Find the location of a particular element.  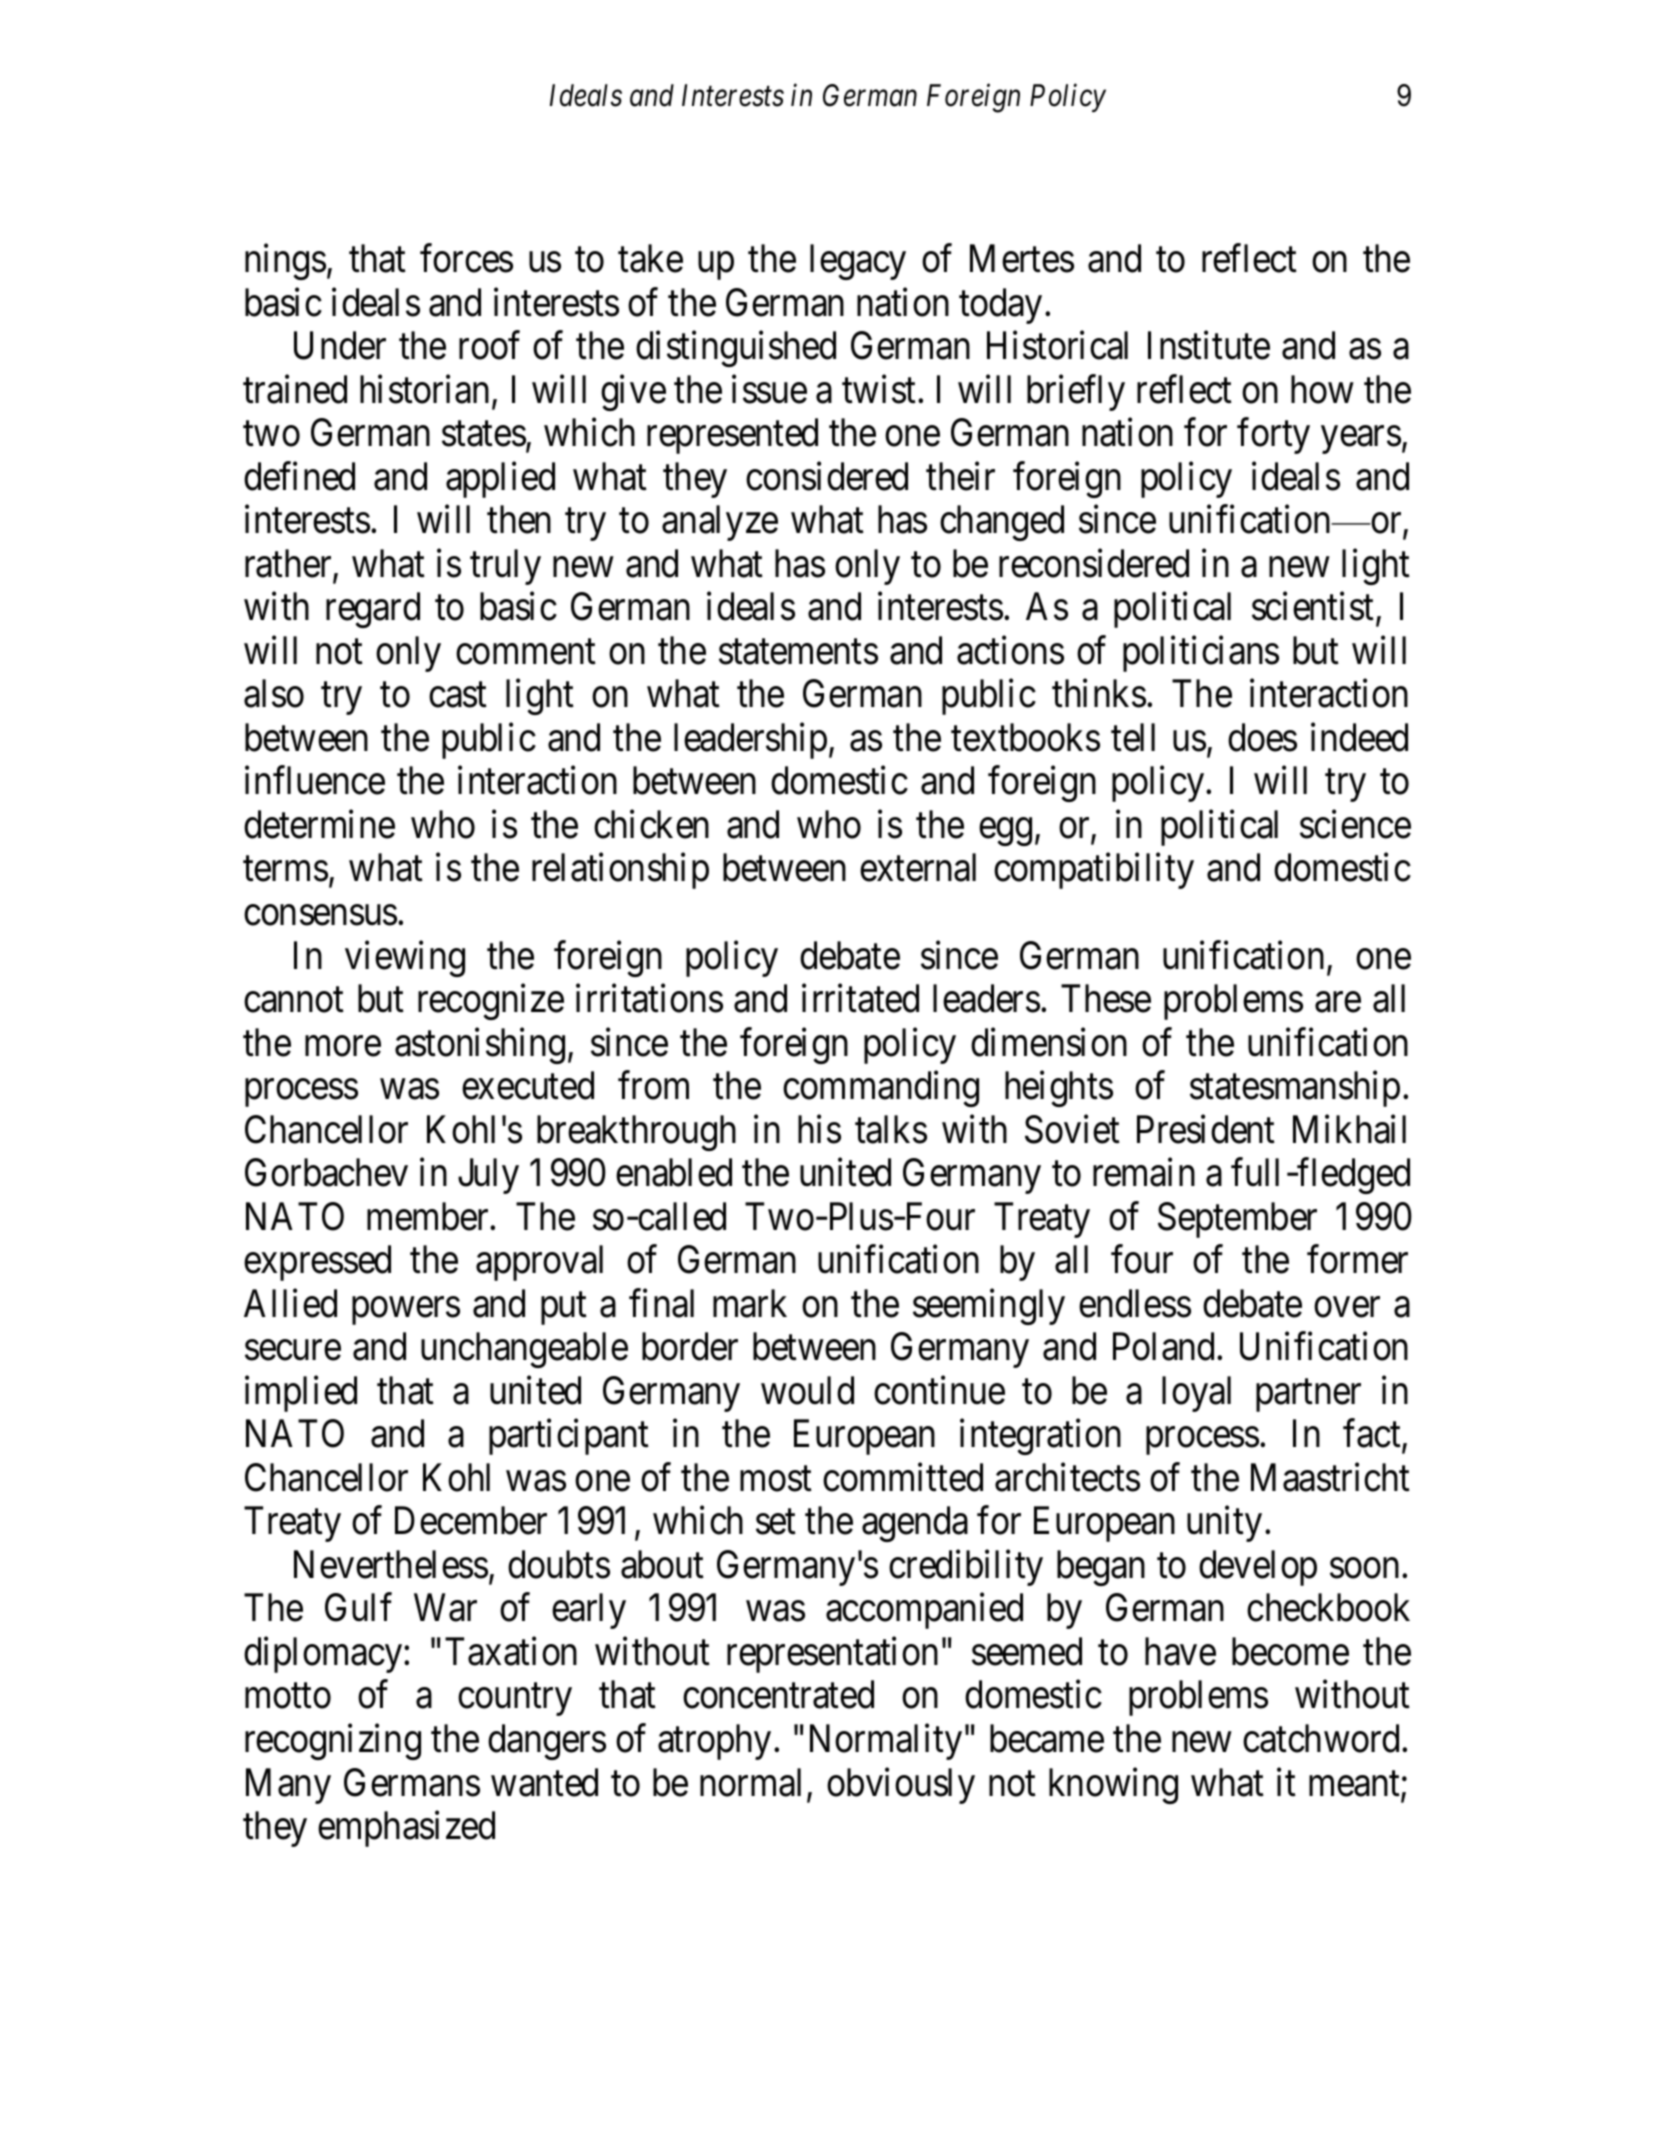

politicians is located at coordinates (1201, 654).
